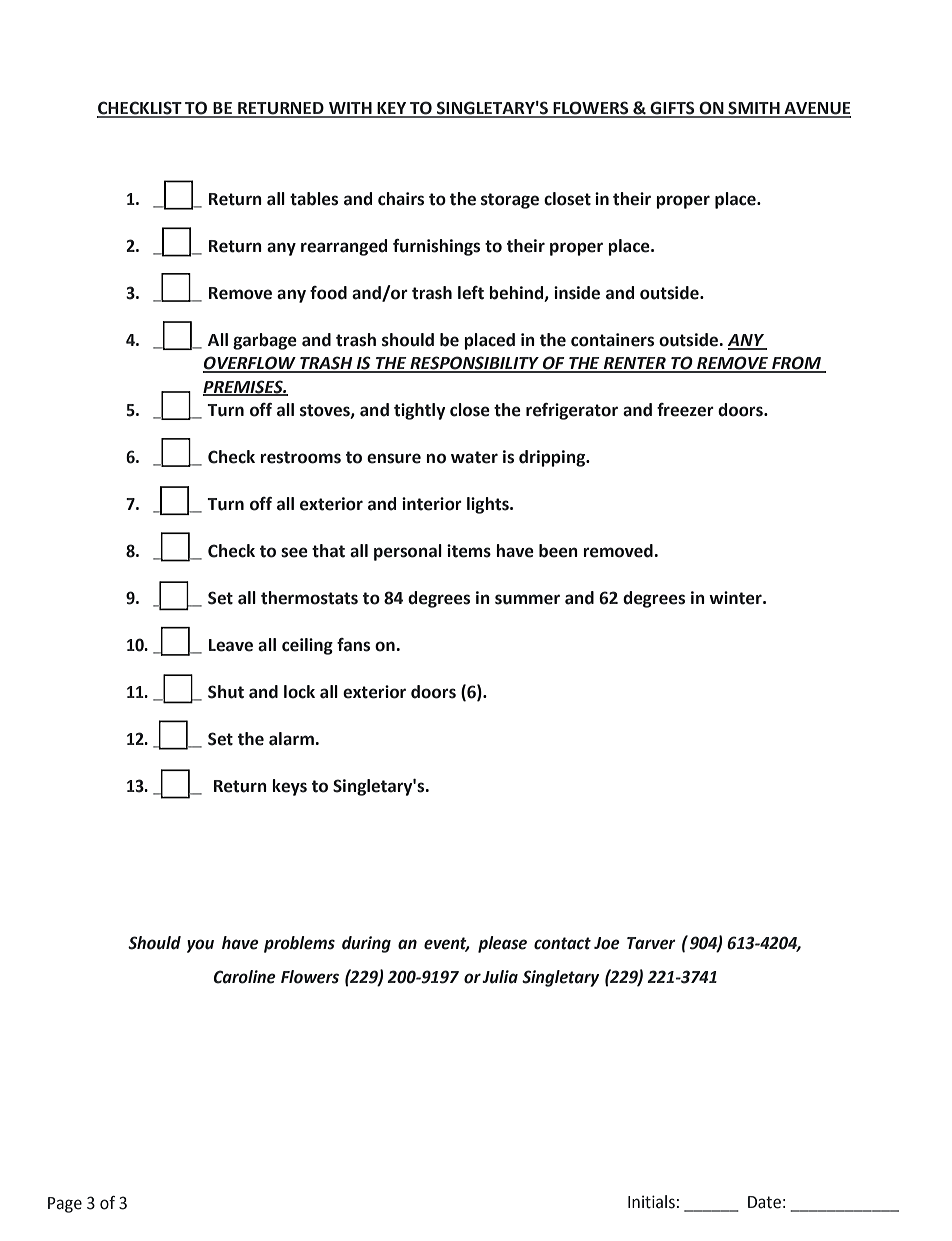  I want to click on Leave, so click(231, 645).
